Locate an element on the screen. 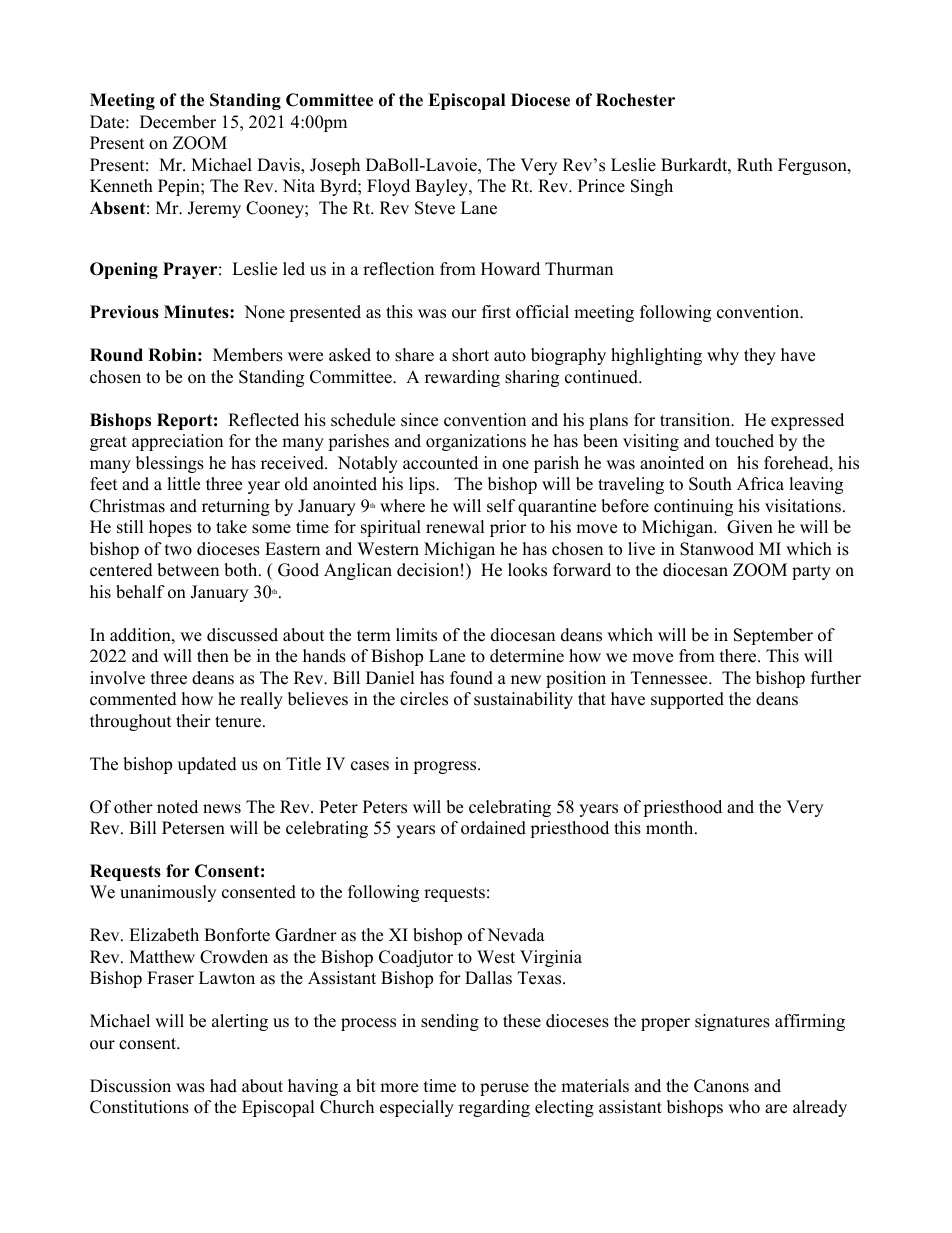 The width and height of the screenshot is (952, 1233). month is located at coordinates (671, 828).
